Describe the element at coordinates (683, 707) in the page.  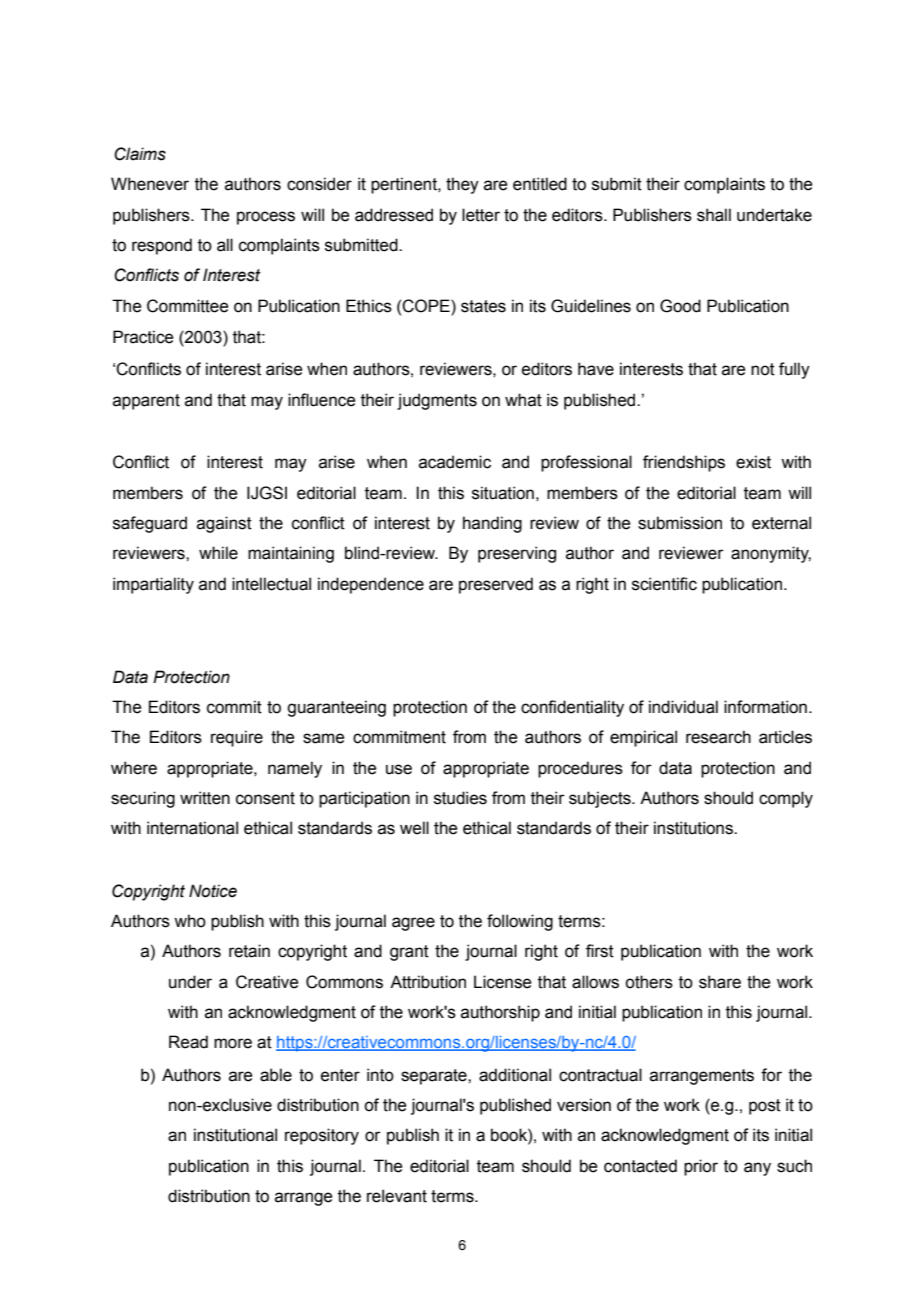
I see `individual` at that location.
